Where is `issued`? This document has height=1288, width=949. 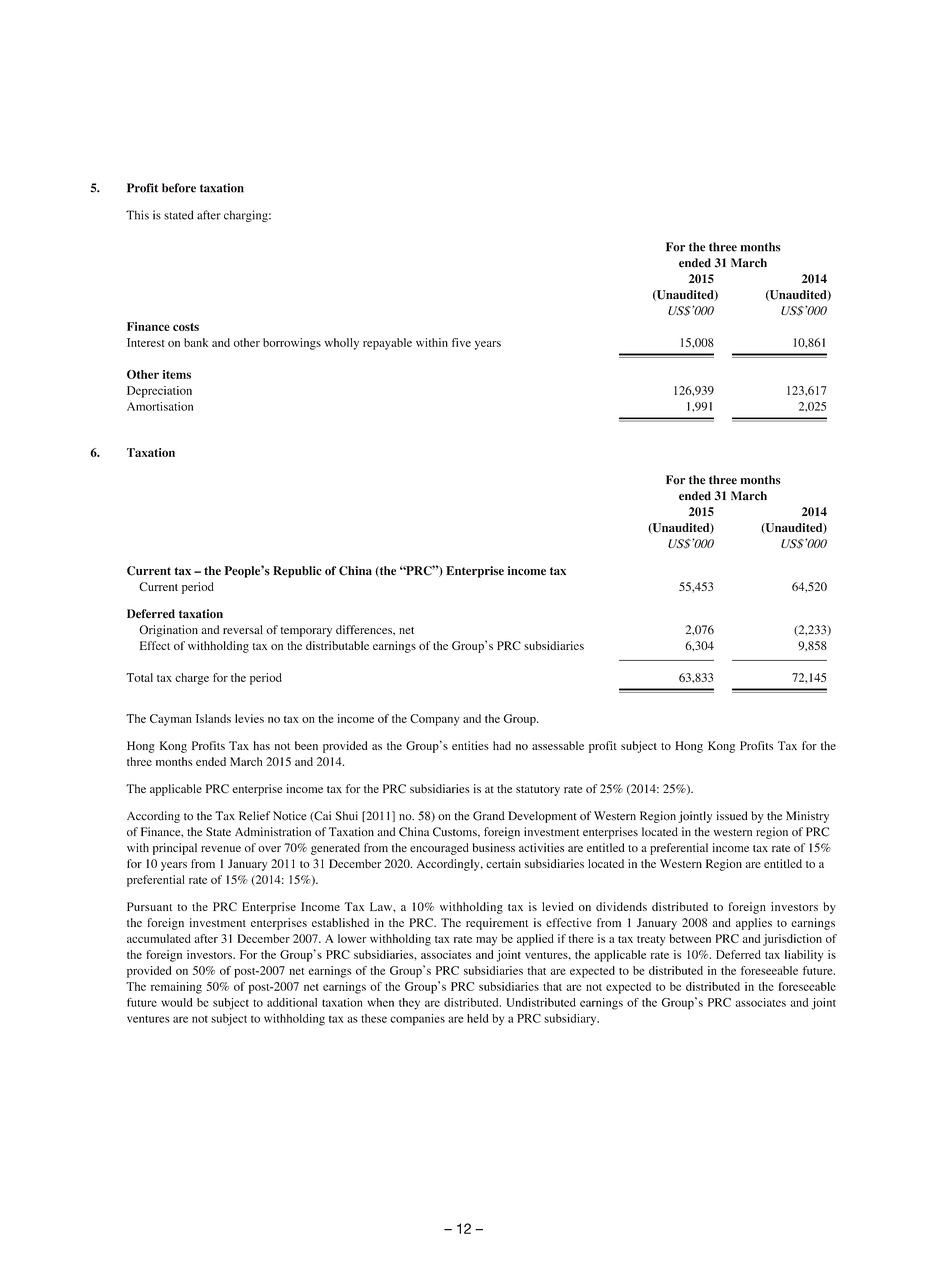 issued is located at coordinates (732, 816).
